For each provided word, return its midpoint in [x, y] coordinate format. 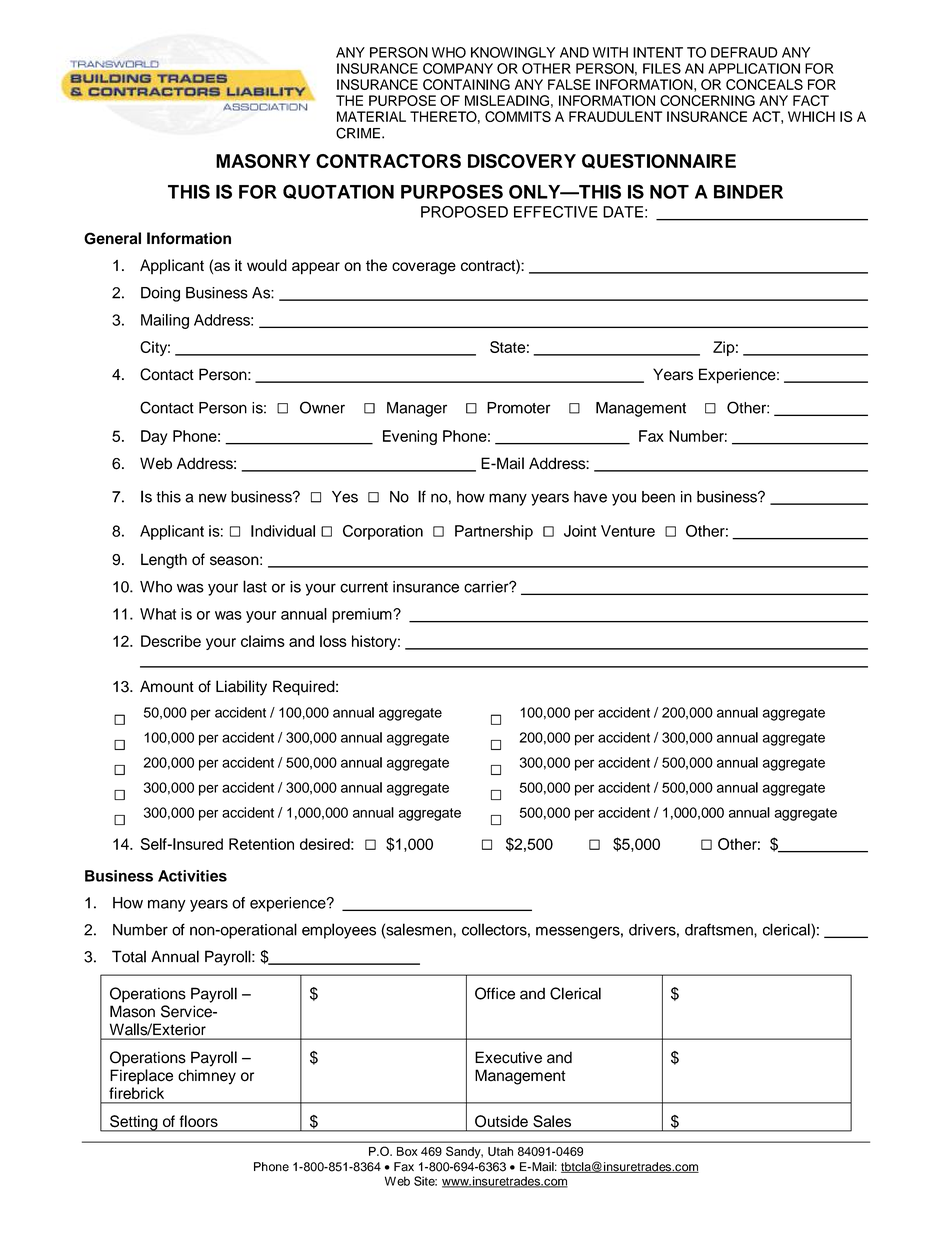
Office [495, 993]
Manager [417, 409]
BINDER [748, 192]
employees [339, 931]
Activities [192, 876]
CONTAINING [466, 84]
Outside [501, 1121]
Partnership [494, 532]
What [158, 614]
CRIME [359, 133]
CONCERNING [707, 100]
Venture [628, 531]
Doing [160, 294]
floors [199, 1121]
